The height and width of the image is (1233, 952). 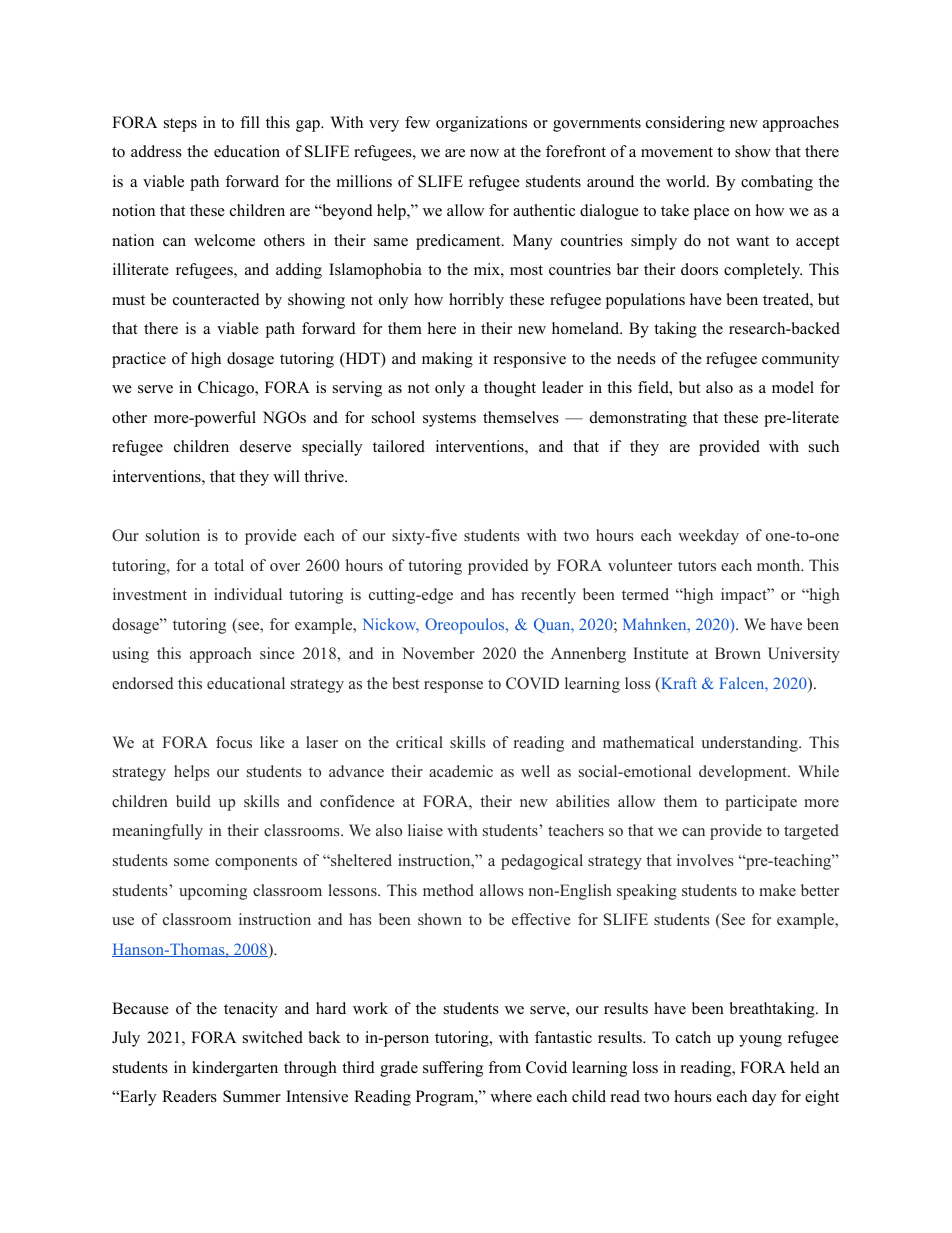 I want to click on focus, so click(x=234, y=742).
